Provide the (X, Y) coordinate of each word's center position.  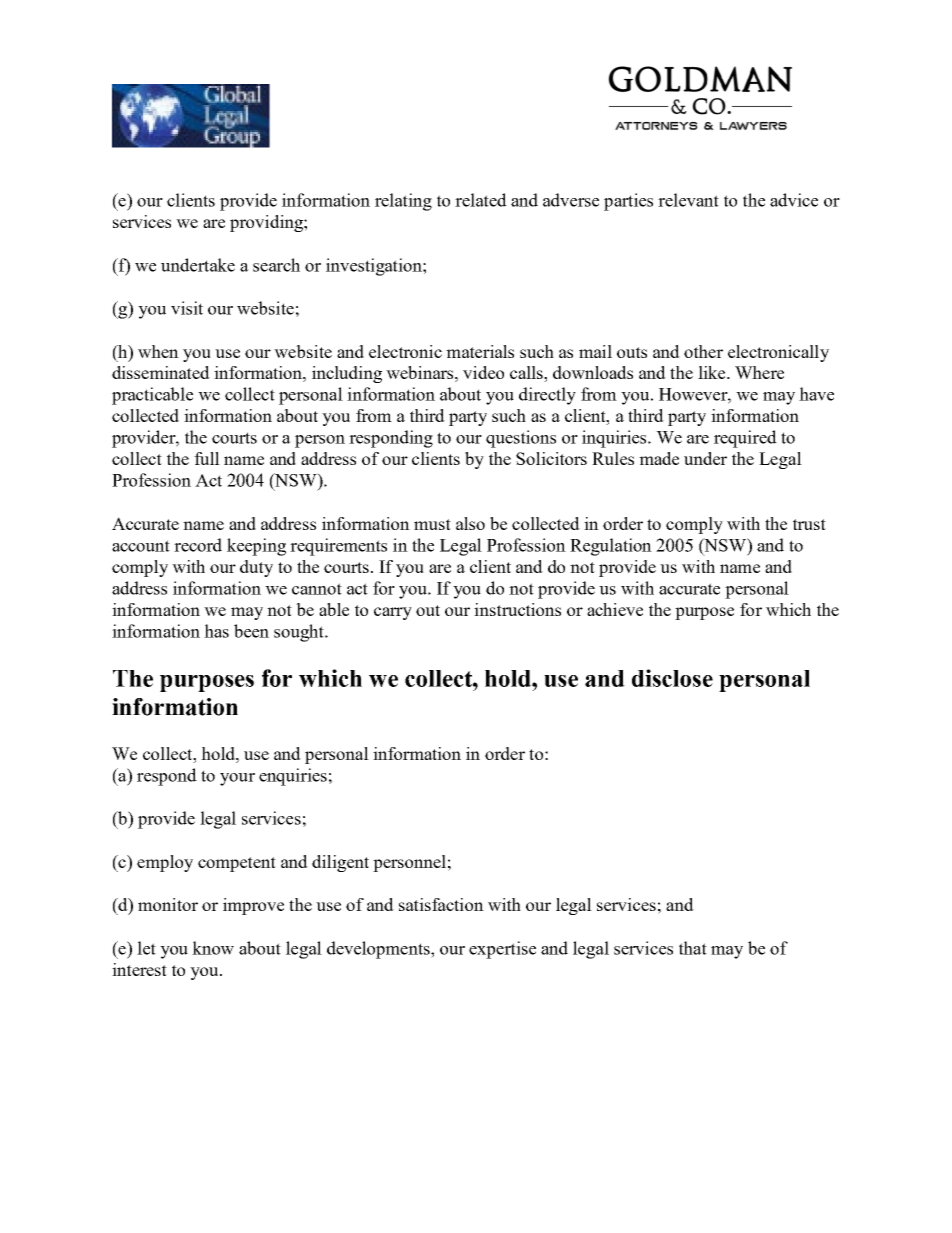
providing (267, 223)
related (481, 200)
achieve (615, 609)
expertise (502, 950)
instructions (517, 609)
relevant (688, 200)
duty (256, 568)
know (213, 948)
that (693, 948)
